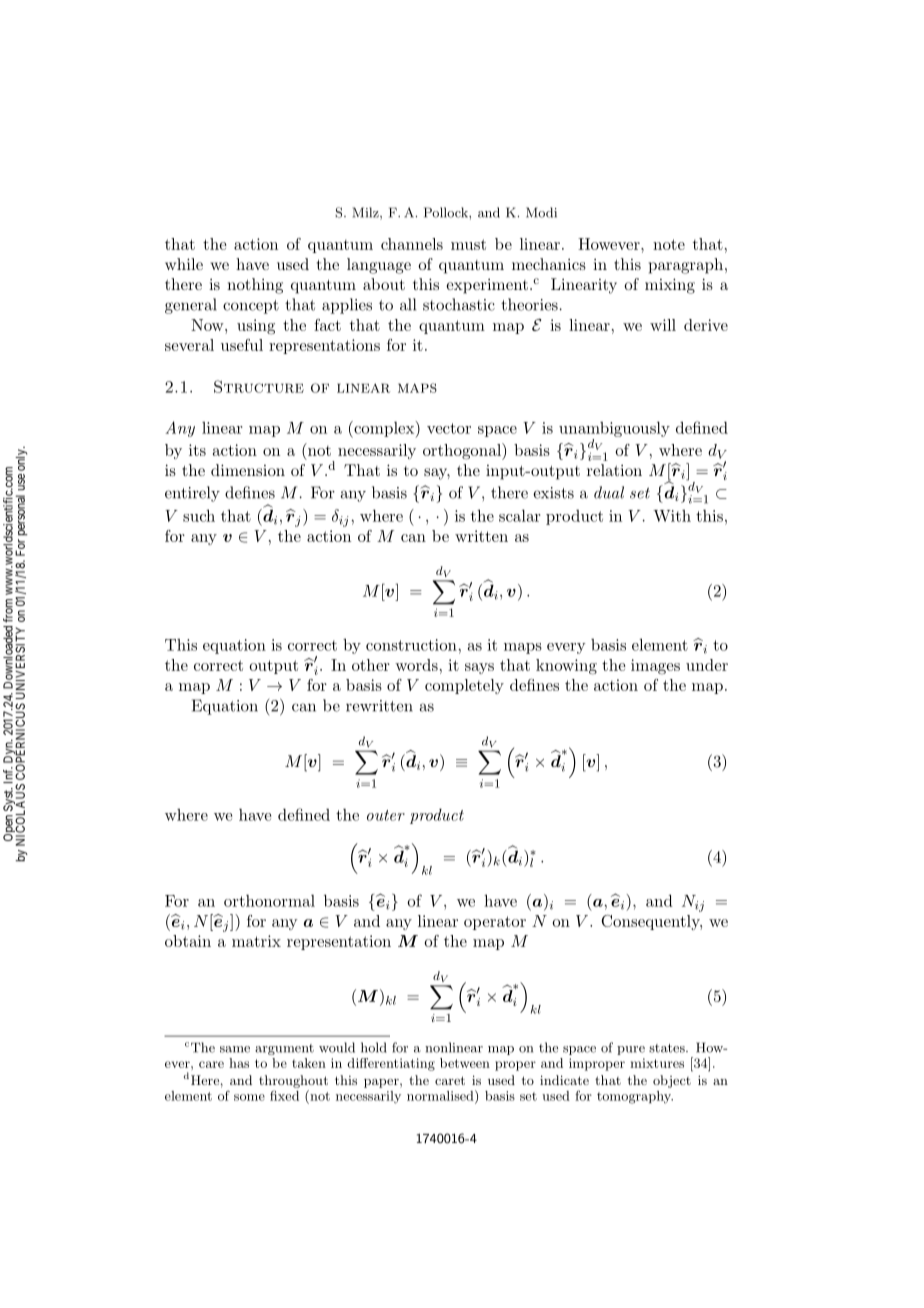 The image size is (924, 1308). Describe the element at coordinates (255, 286) in the image. I see `nothing` at that location.
